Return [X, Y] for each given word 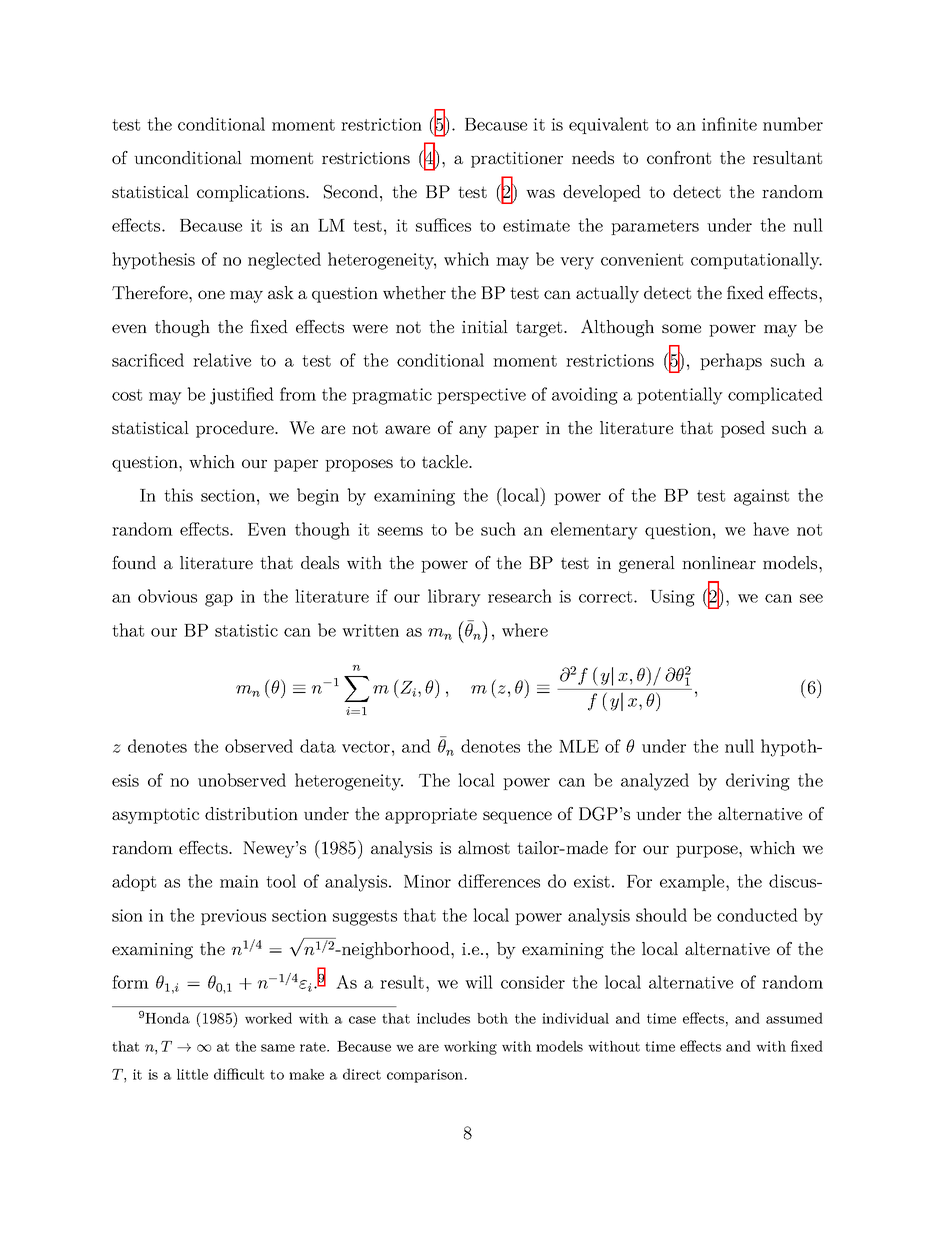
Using [672, 598]
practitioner [517, 160]
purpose [708, 851]
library [454, 598]
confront [679, 157]
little [192, 1074]
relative [222, 360]
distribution [251, 813]
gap [219, 600]
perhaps [731, 361]
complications [252, 193]
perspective [481, 396]
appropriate [431, 816]
